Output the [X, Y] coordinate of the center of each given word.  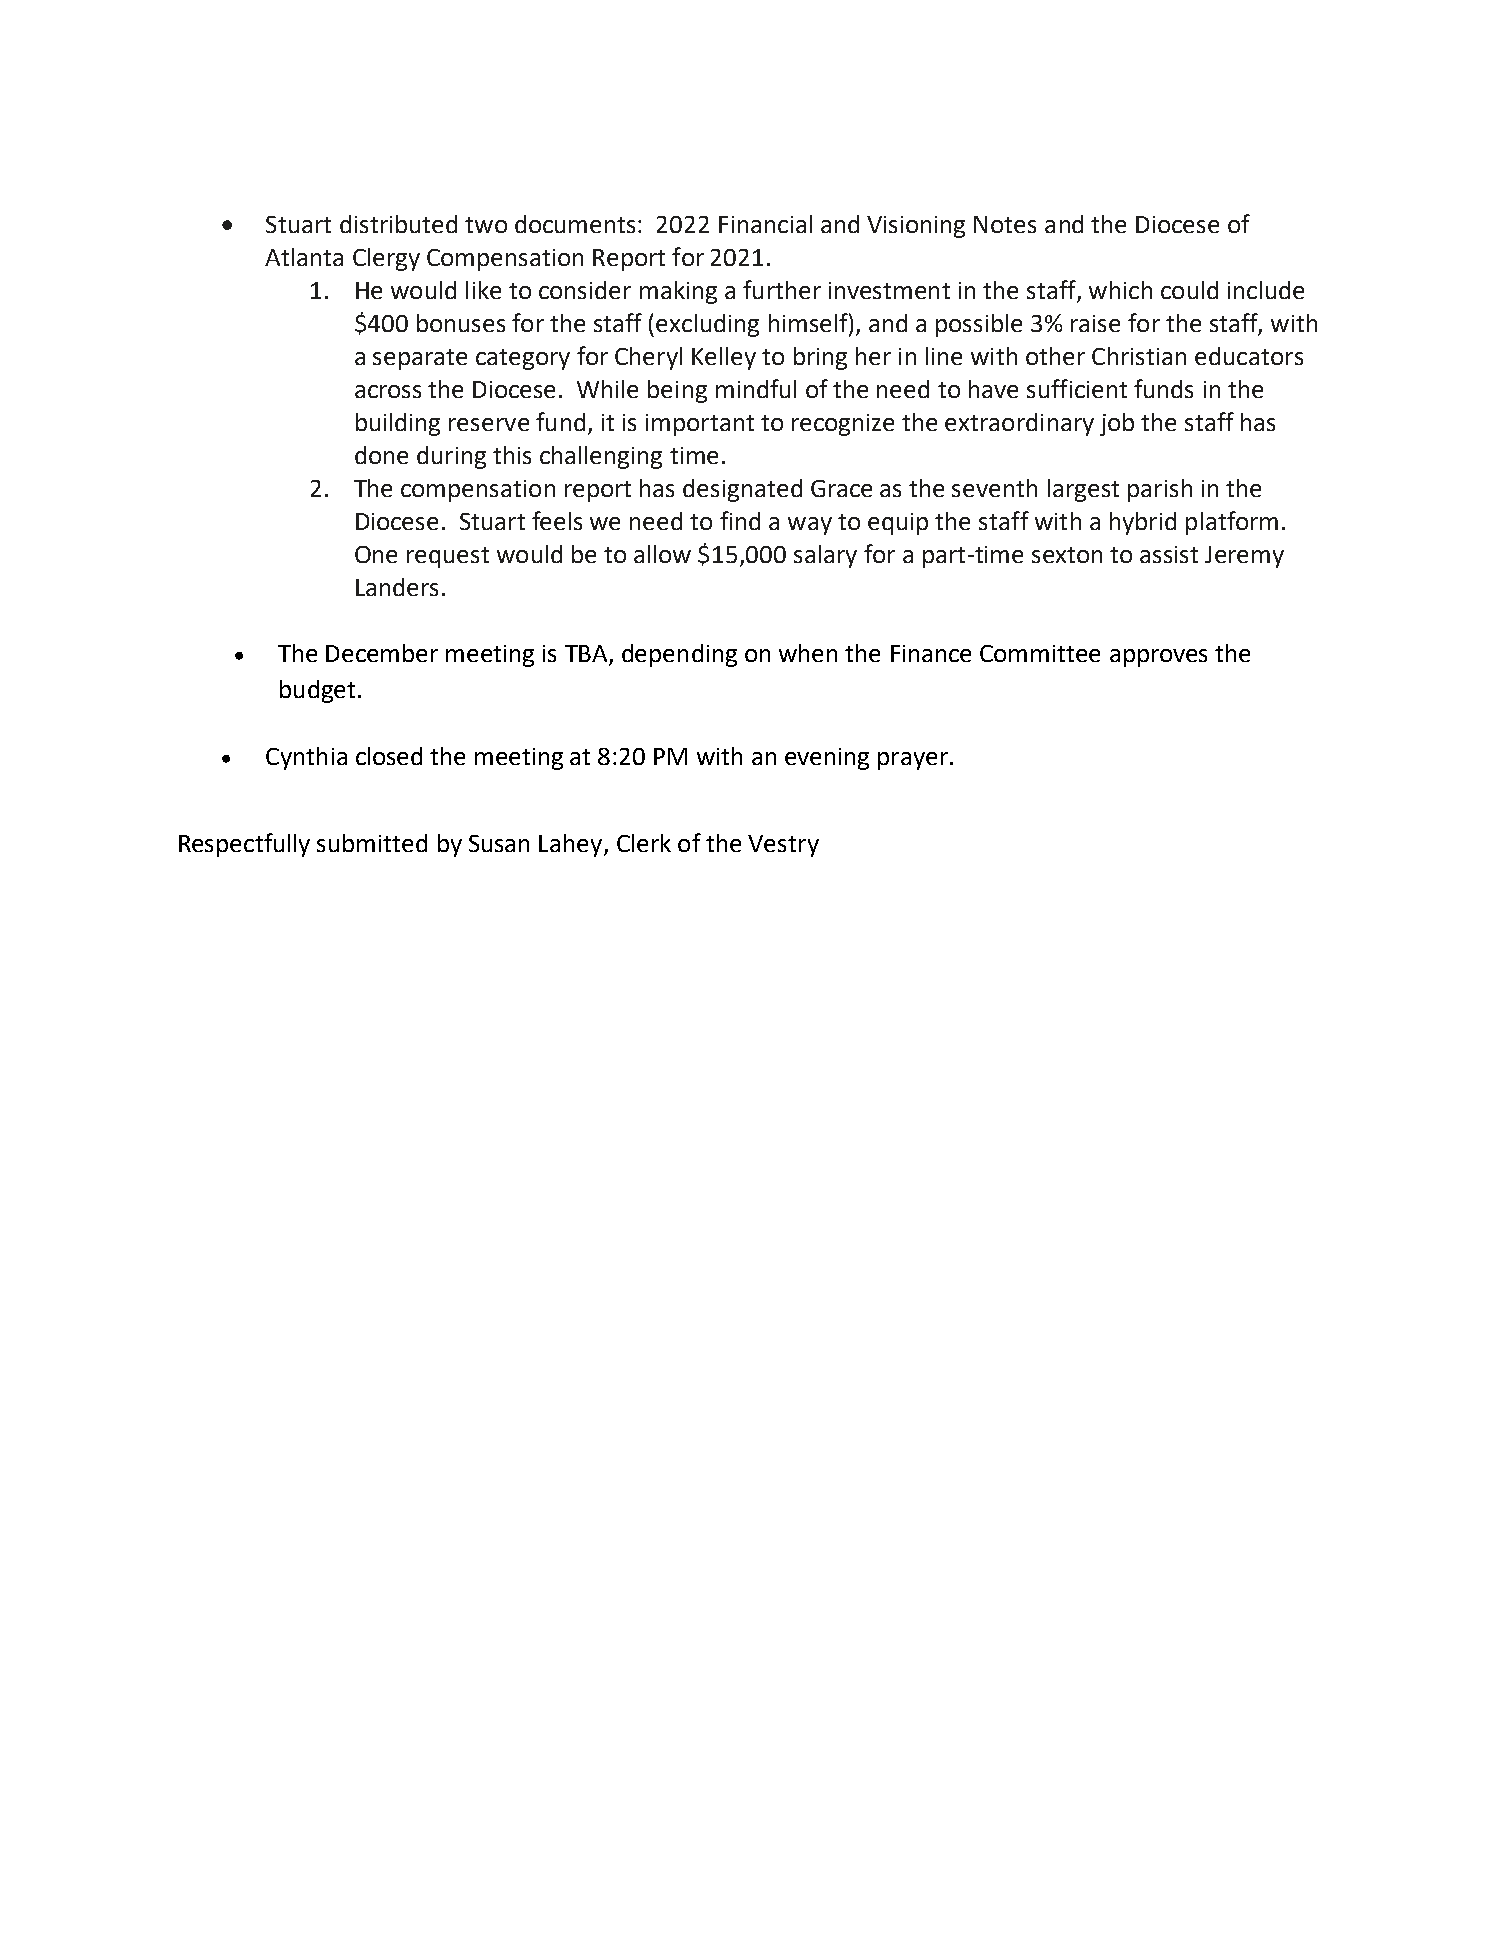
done [381, 455]
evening [827, 759]
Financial [765, 224]
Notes [1005, 224]
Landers [397, 587]
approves [1158, 658]
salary [825, 556]
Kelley [724, 358]
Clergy [386, 259]
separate [420, 359]
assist [1169, 554]
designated [742, 490]
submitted [372, 843]
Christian [1139, 356]
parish [1160, 490]
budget [317, 691]
